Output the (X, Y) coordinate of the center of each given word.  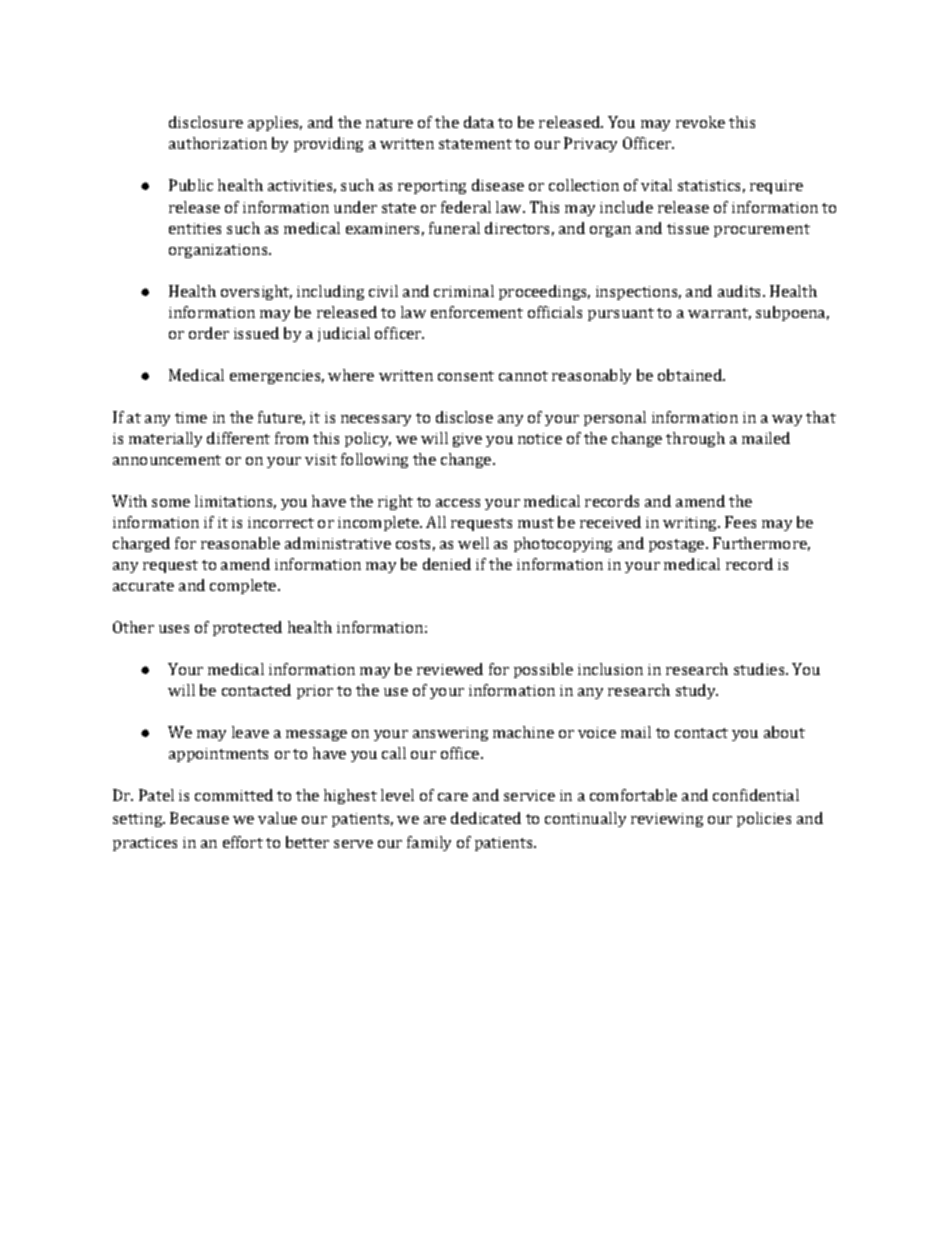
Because (199, 818)
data (479, 122)
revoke (700, 122)
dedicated (486, 818)
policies (764, 819)
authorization (218, 143)
